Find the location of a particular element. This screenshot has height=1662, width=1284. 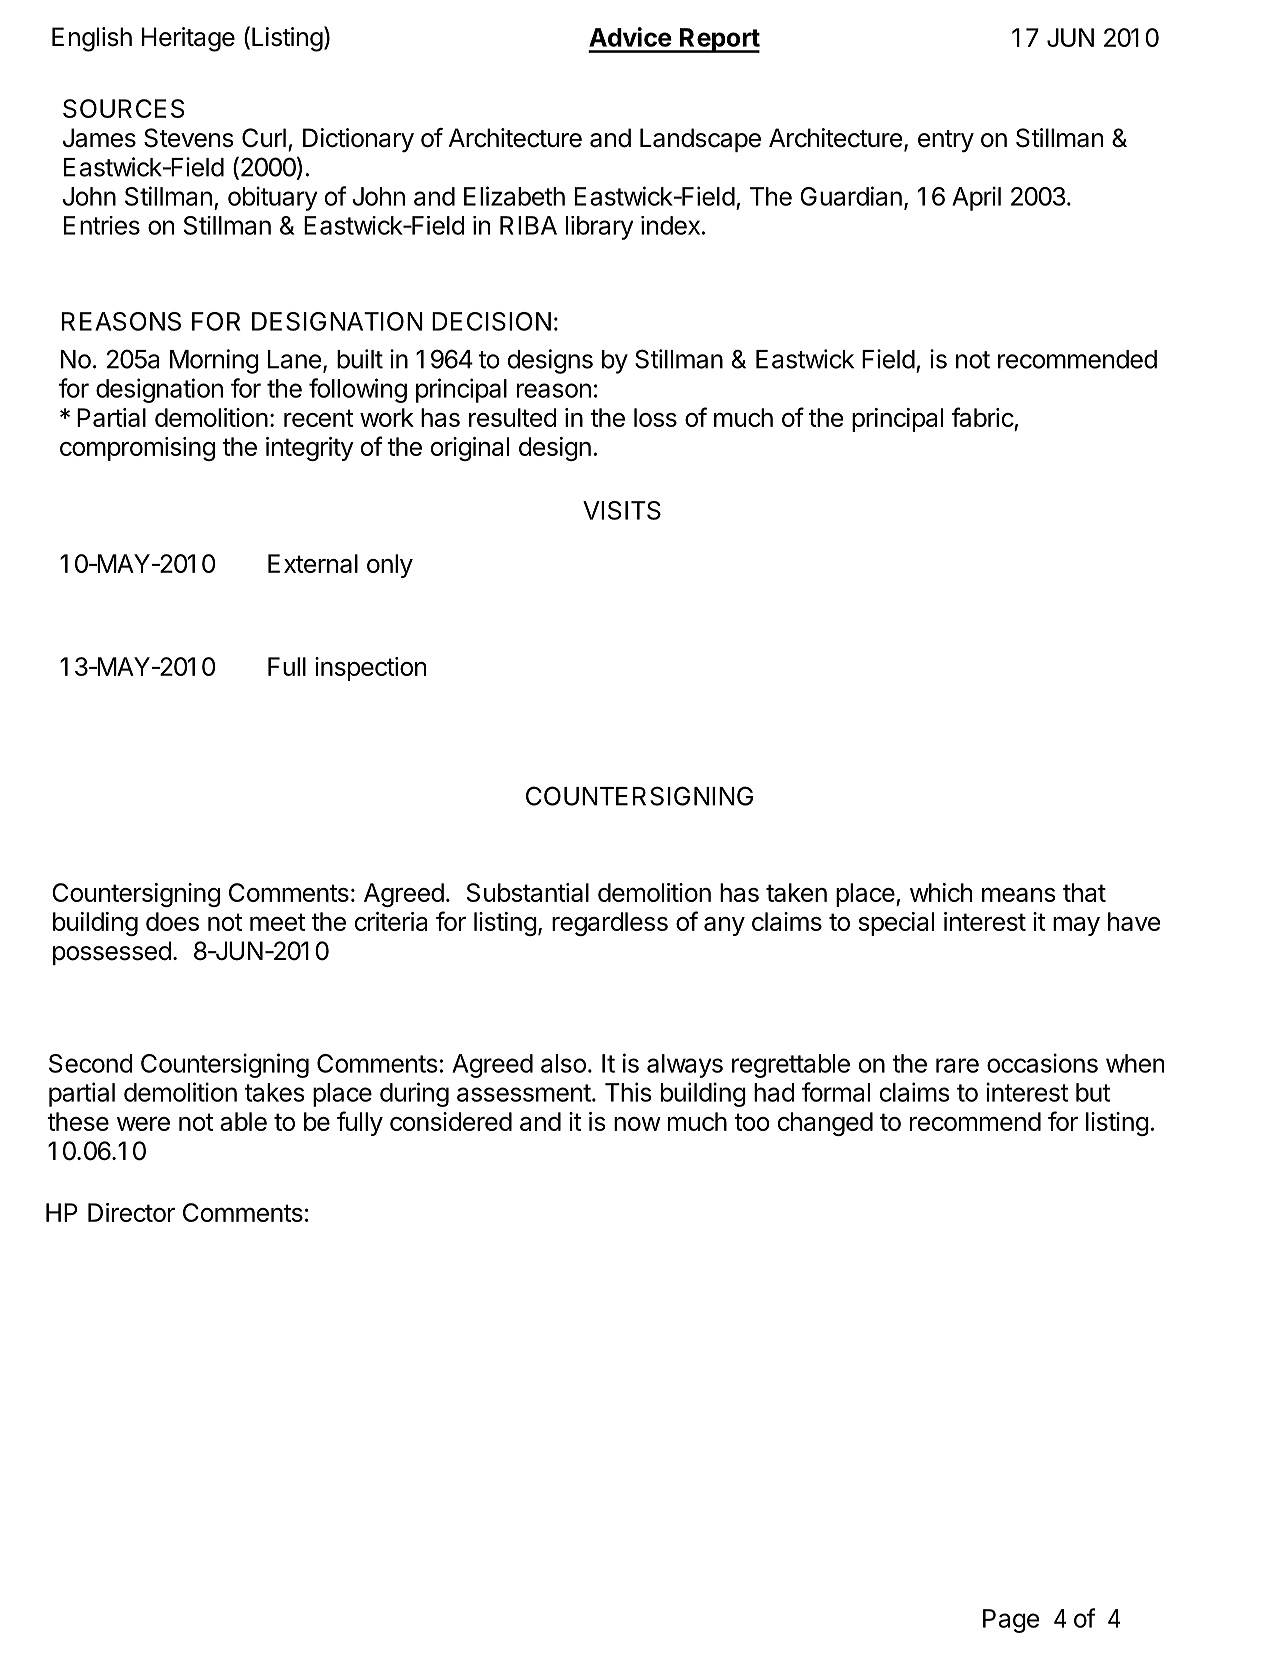

Heritage is located at coordinates (188, 39).
